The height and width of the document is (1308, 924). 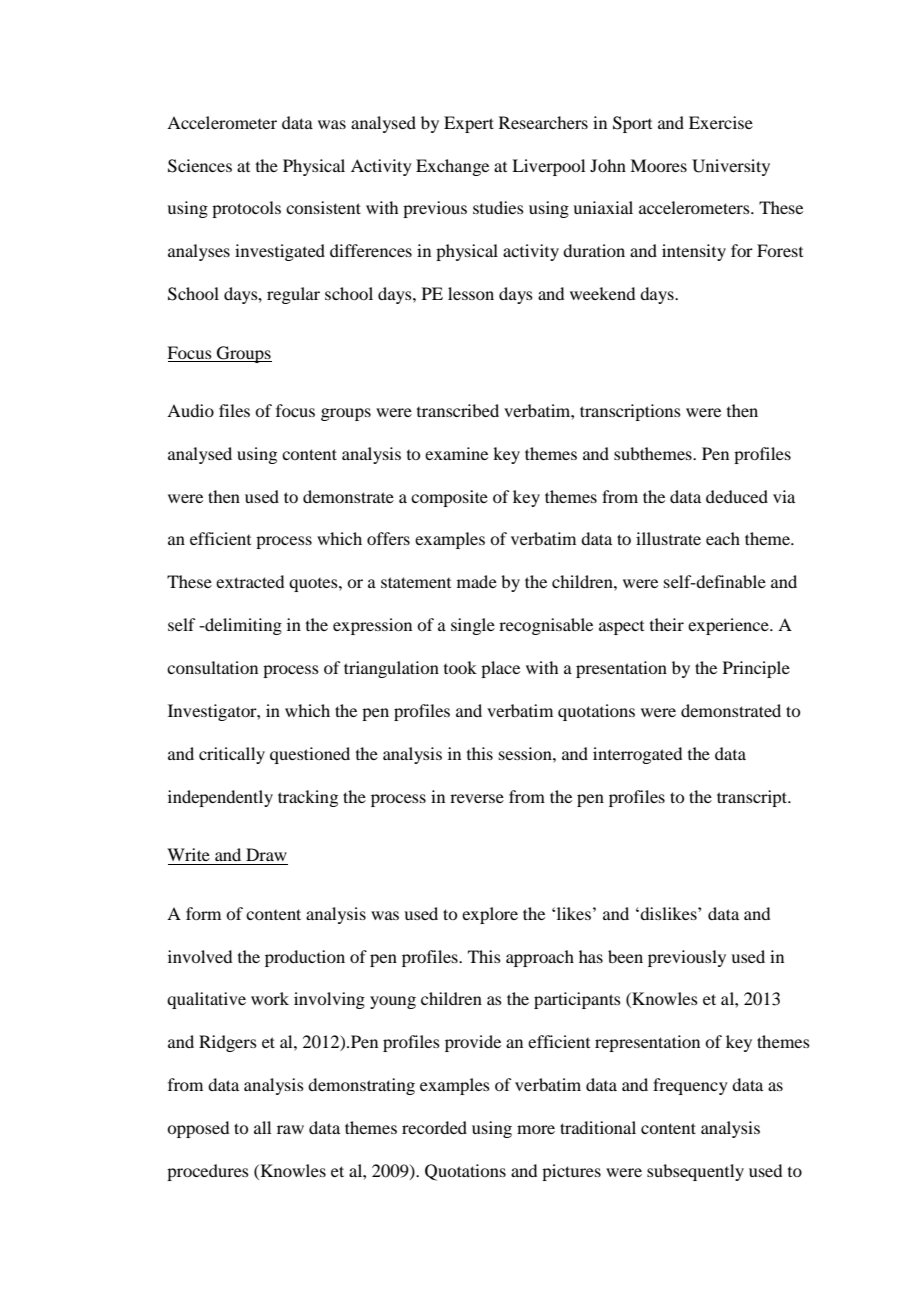 What do you see at coordinates (452, 167) in the document?
I see `Exchange` at bounding box center [452, 167].
